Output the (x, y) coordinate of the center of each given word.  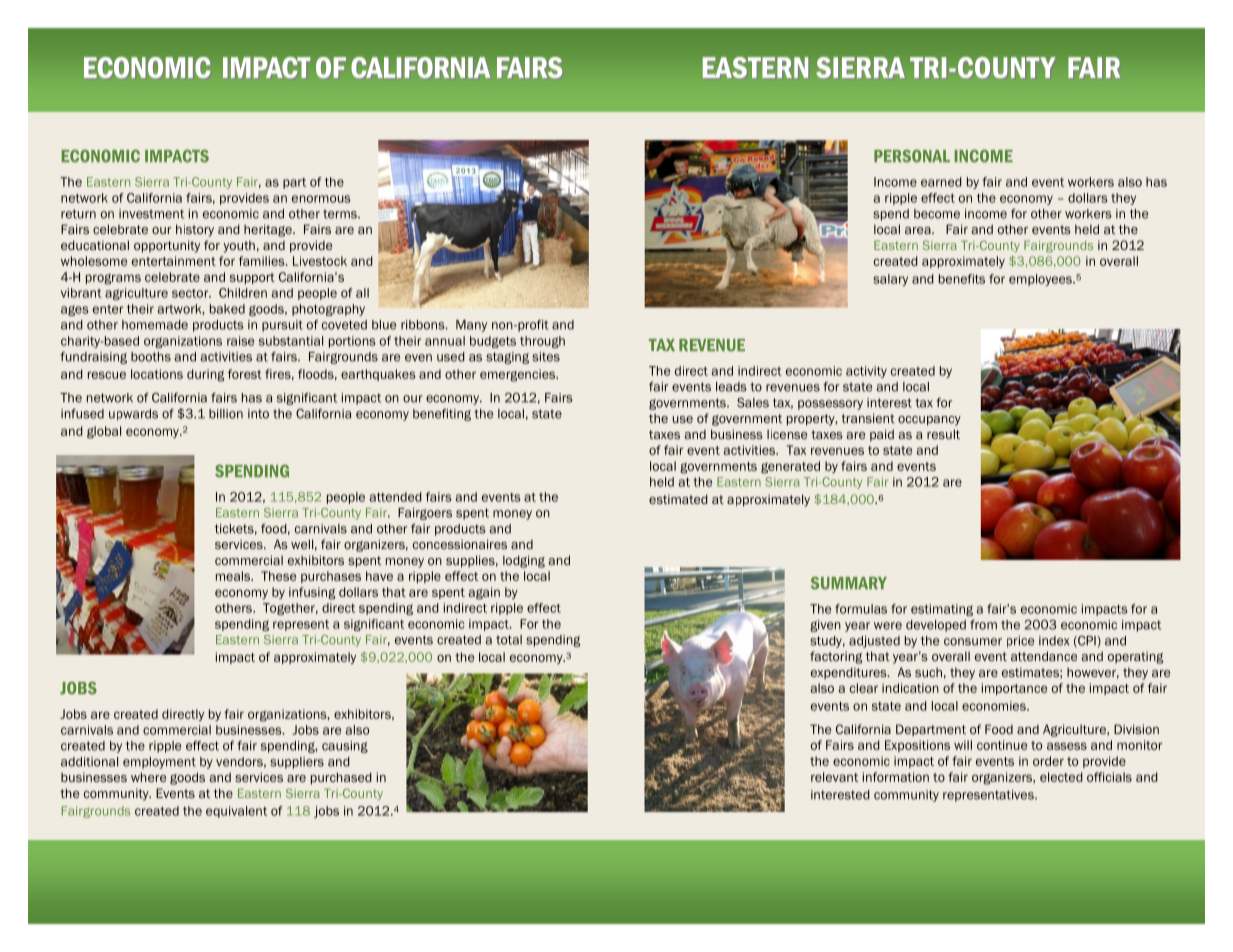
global (104, 432)
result (943, 434)
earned (941, 182)
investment (151, 214)
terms (341, 214)
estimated (678, 499)
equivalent (236, 812)
